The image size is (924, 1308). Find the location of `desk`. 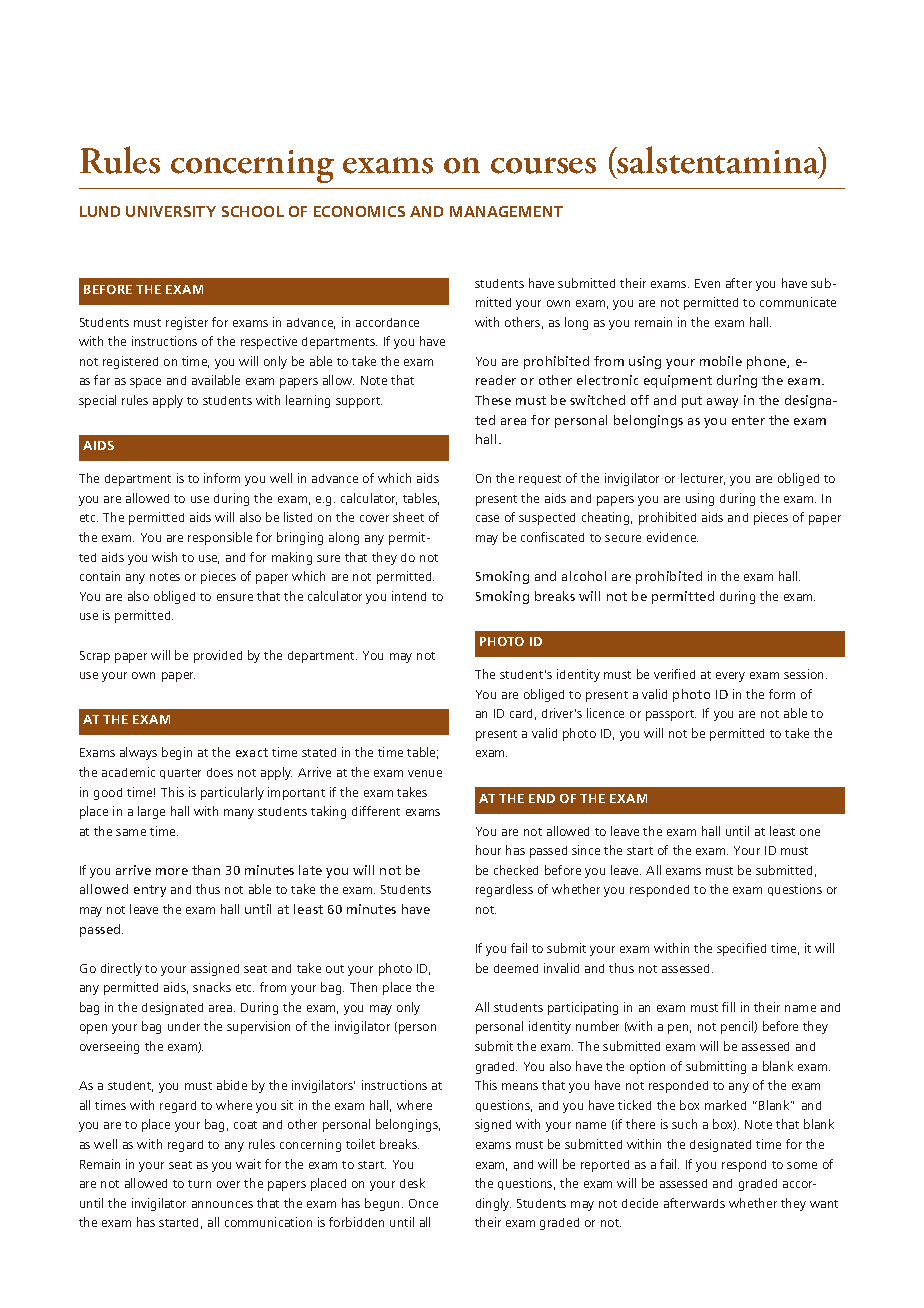

desk is located at coordinates (412, 1183).
